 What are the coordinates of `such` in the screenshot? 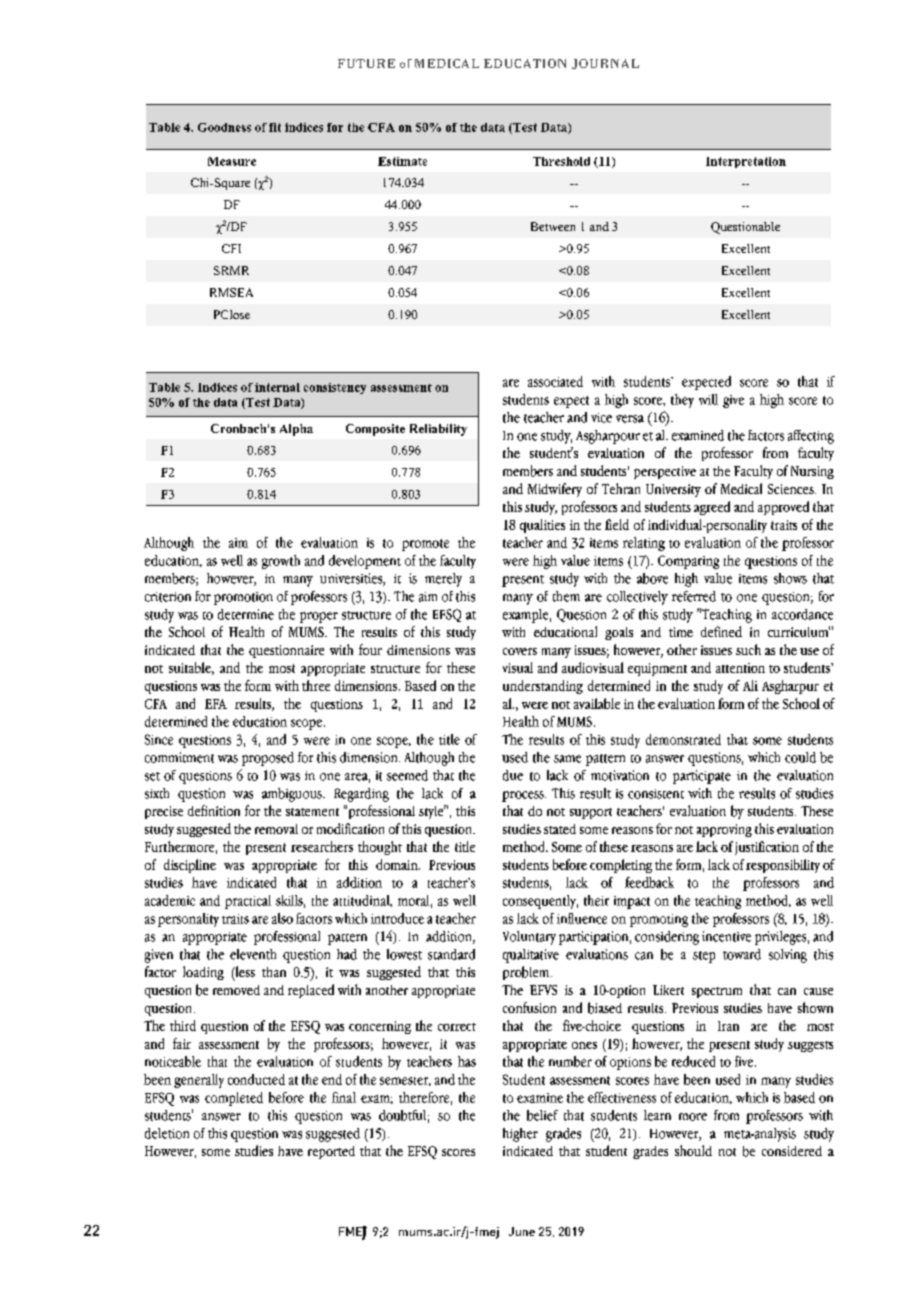 It's located at (748, 649).
